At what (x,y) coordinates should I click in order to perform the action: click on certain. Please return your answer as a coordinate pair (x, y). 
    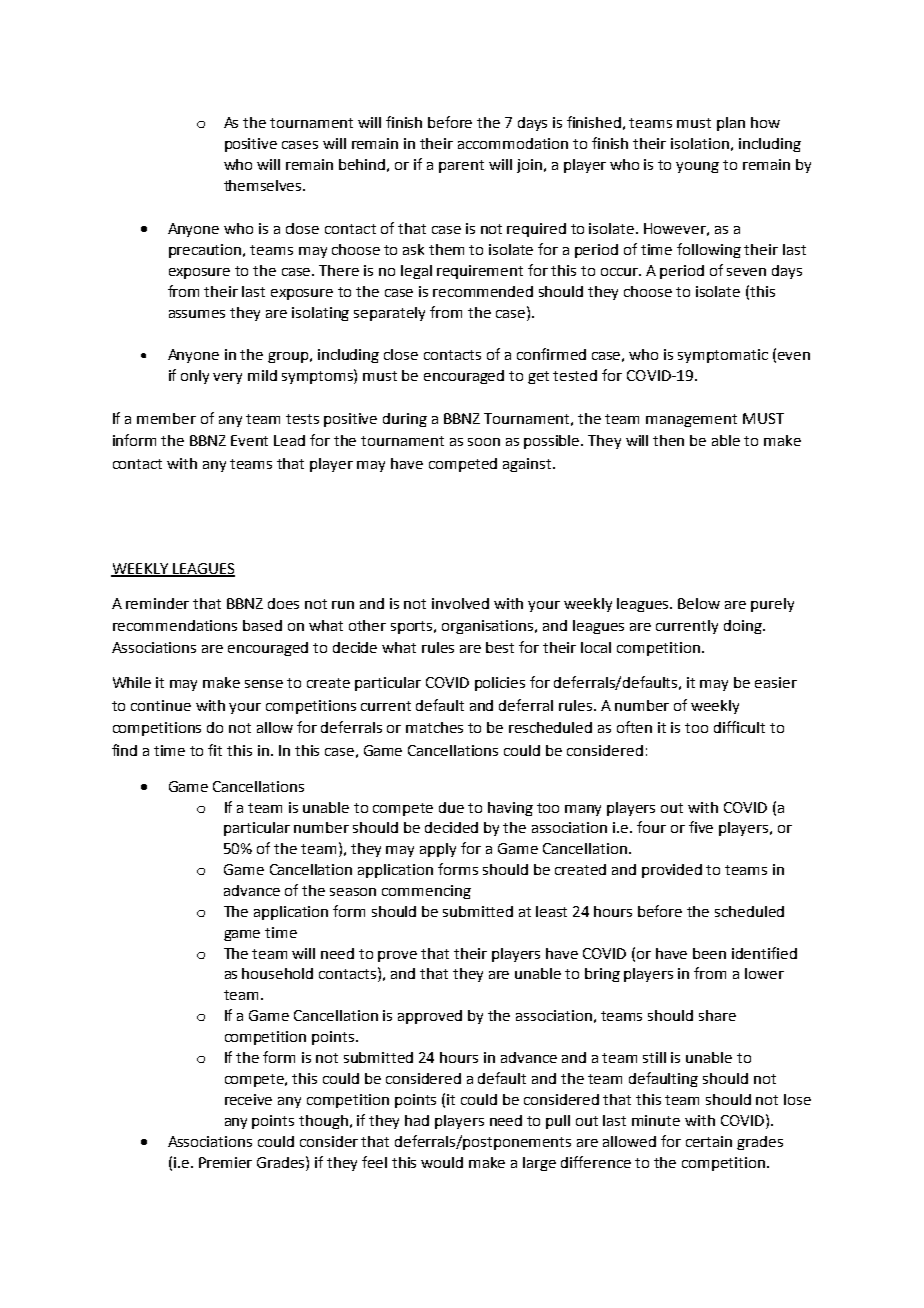
    Looking at the image, I should click on (709, 1141).
